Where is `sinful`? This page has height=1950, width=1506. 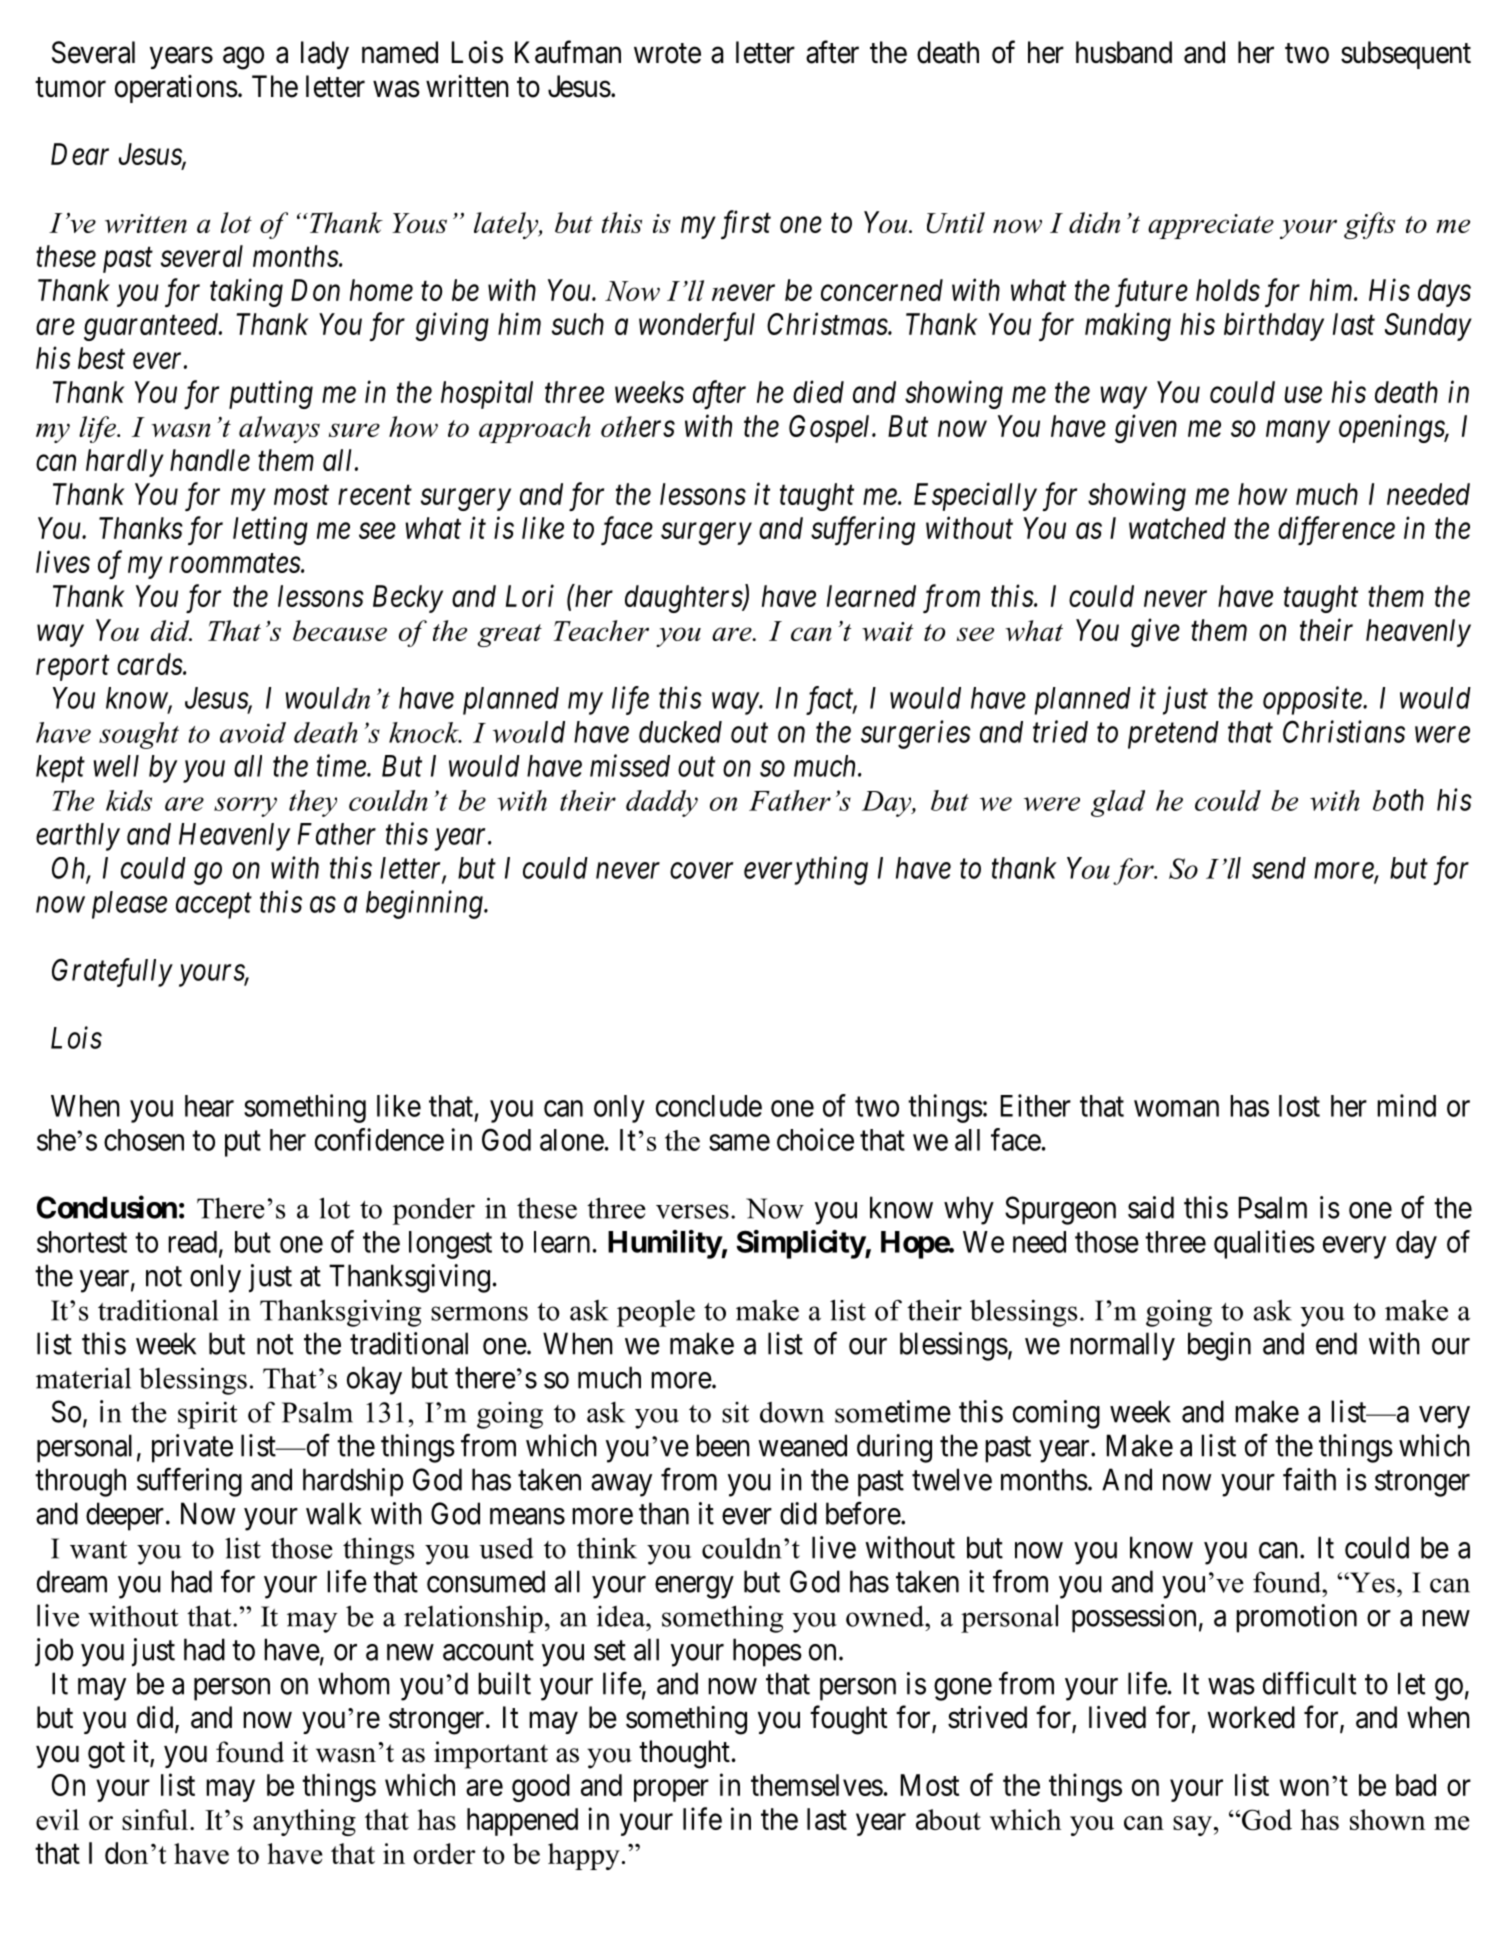
sinful is located at coordinates (155, 1819).
